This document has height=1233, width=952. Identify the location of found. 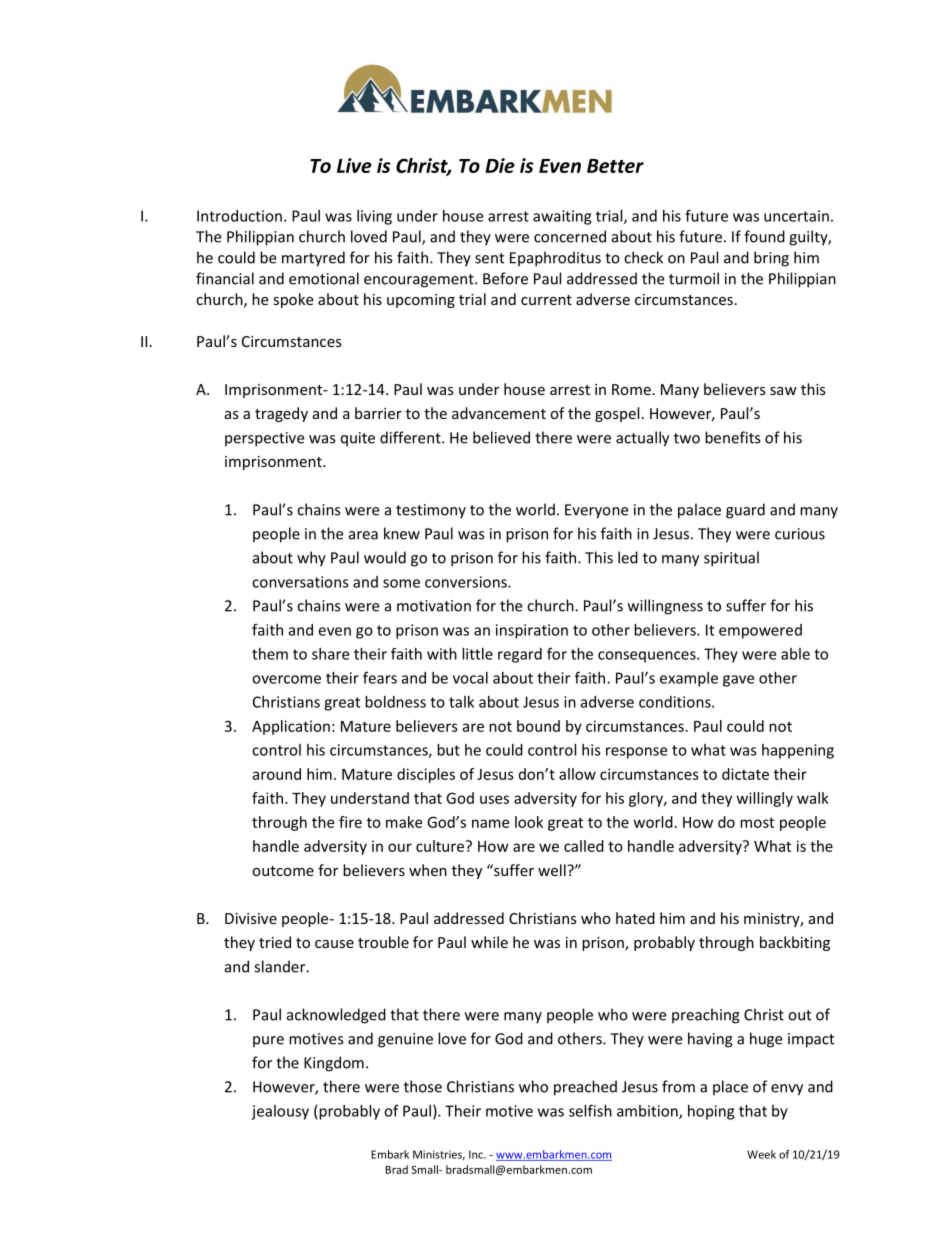
(764, 236).
